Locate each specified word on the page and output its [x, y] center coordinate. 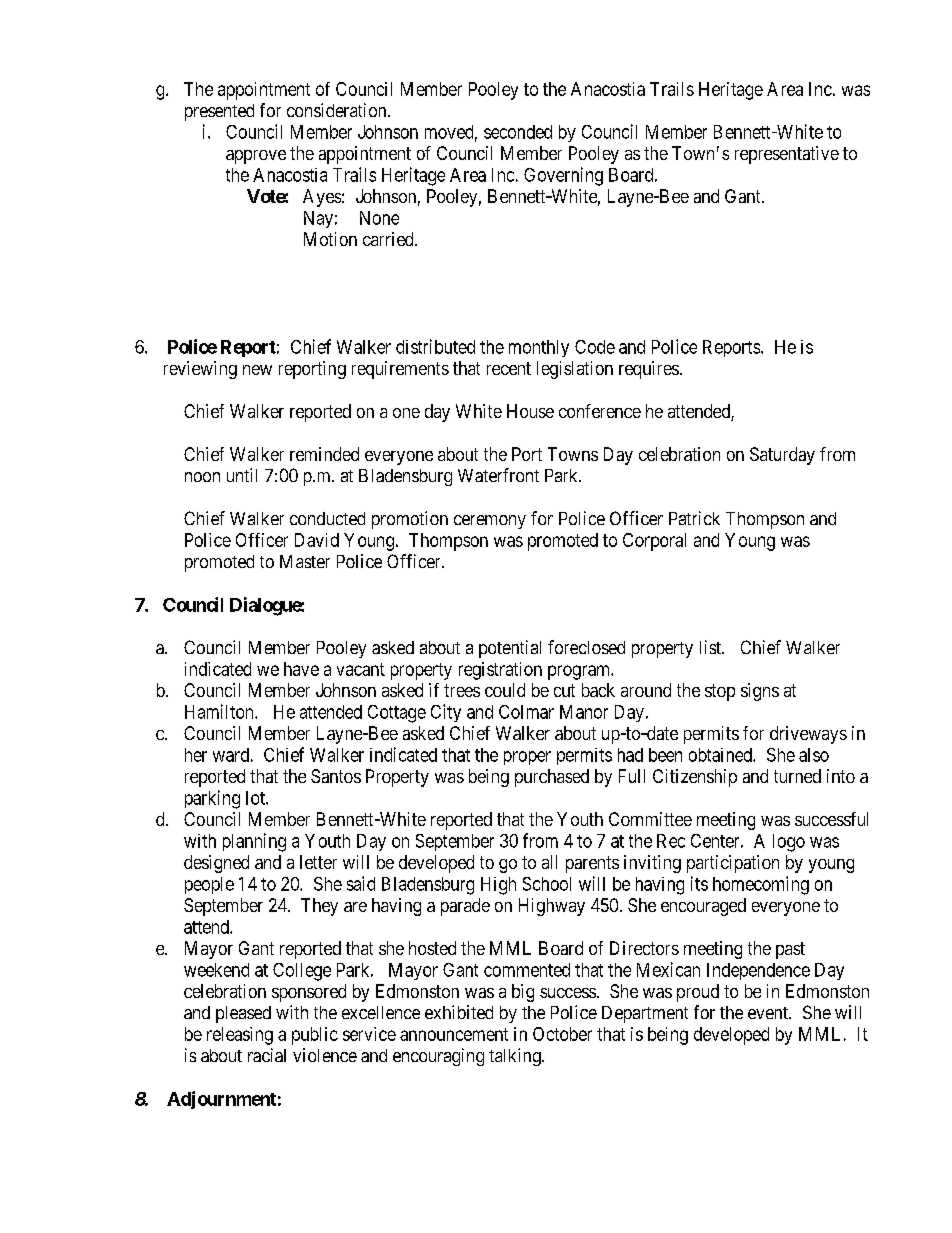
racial [267, 1055]
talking [516, 1057]
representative [787, 155]
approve [256, 157]
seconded [518, 132]
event [769, 1013]
